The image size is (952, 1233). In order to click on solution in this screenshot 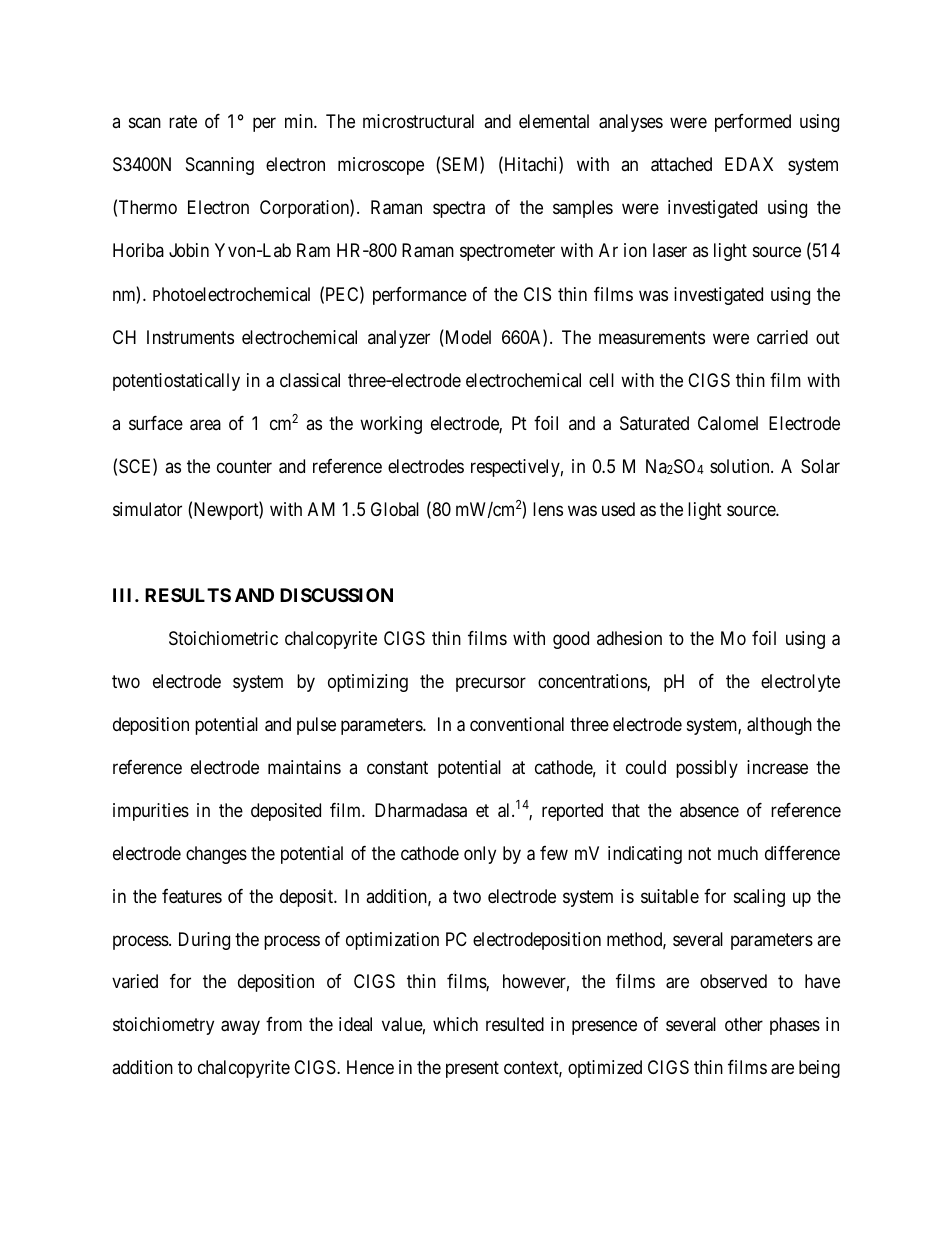, I will do `click(741, 466)`.
